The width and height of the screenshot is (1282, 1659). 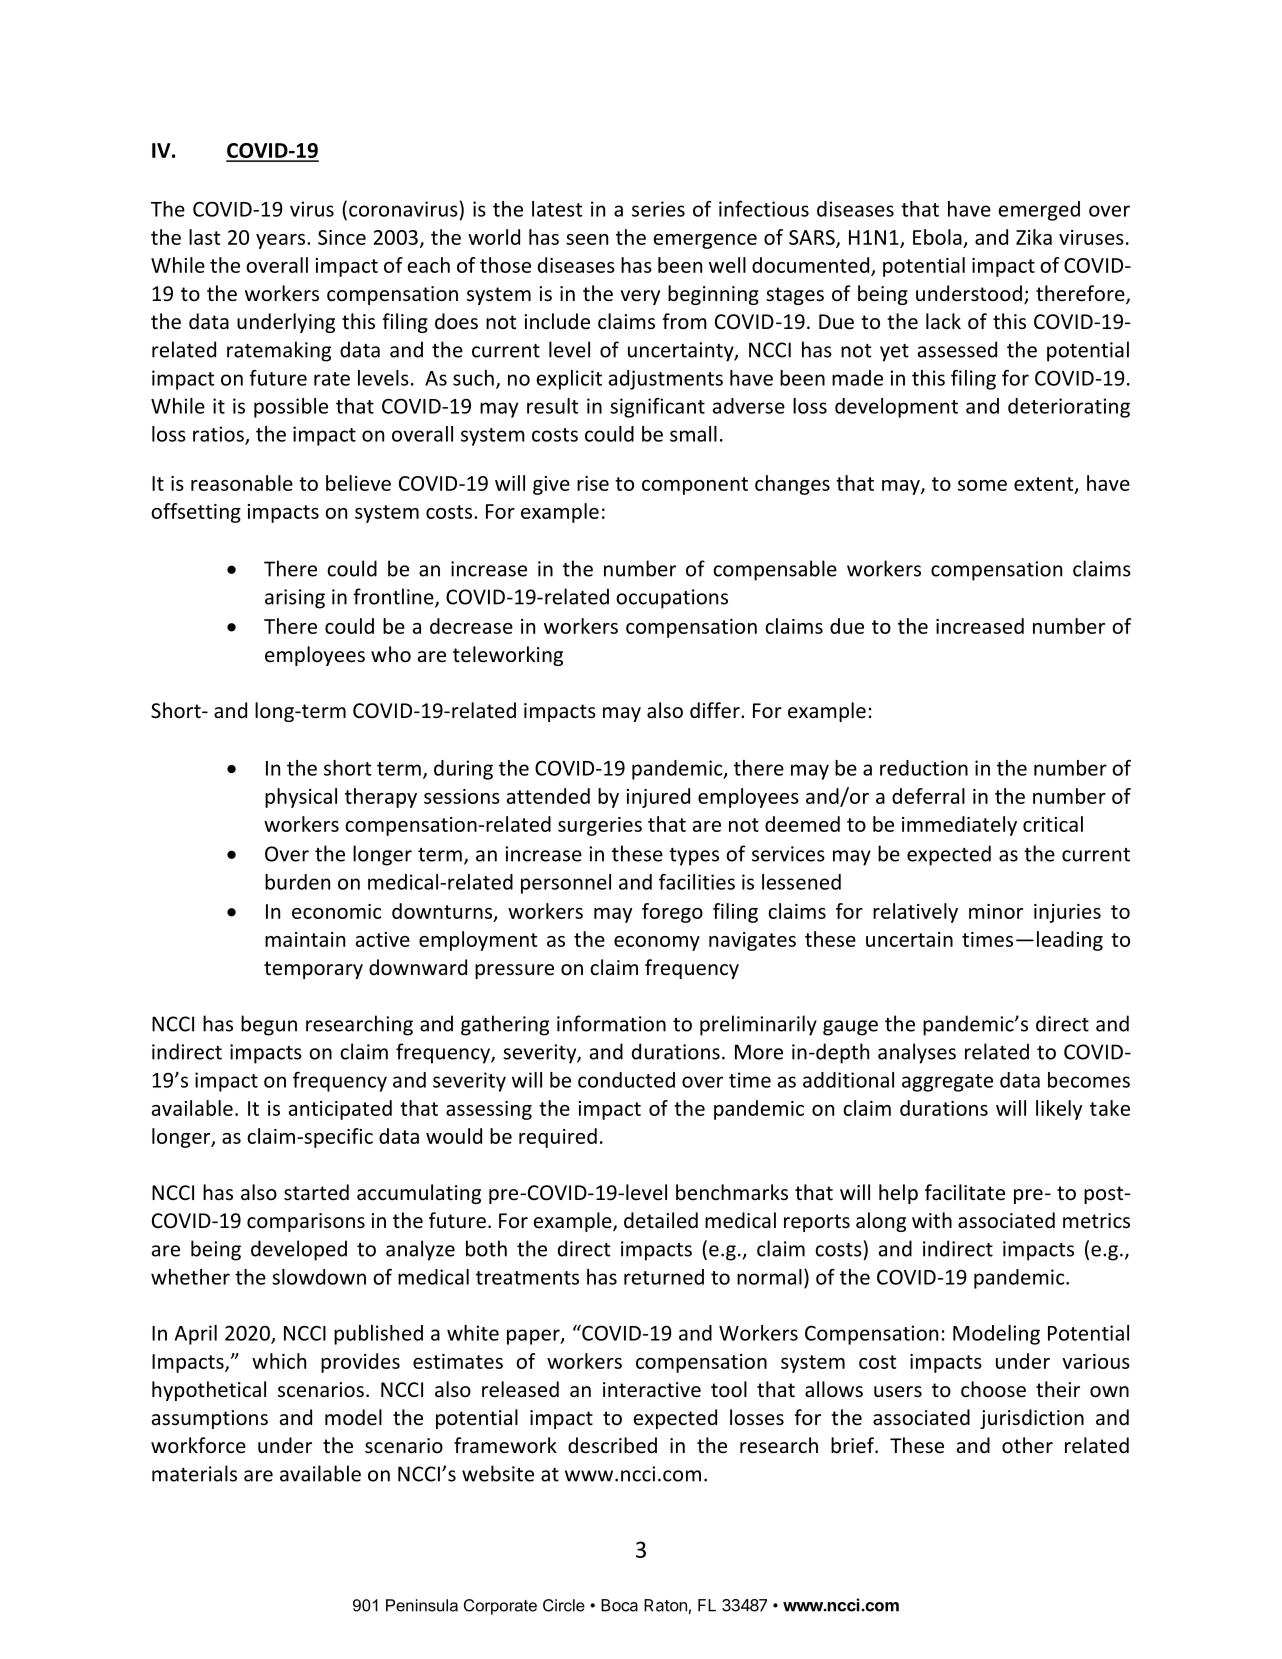 I want to click on minor, so click(x=996, y=911).
